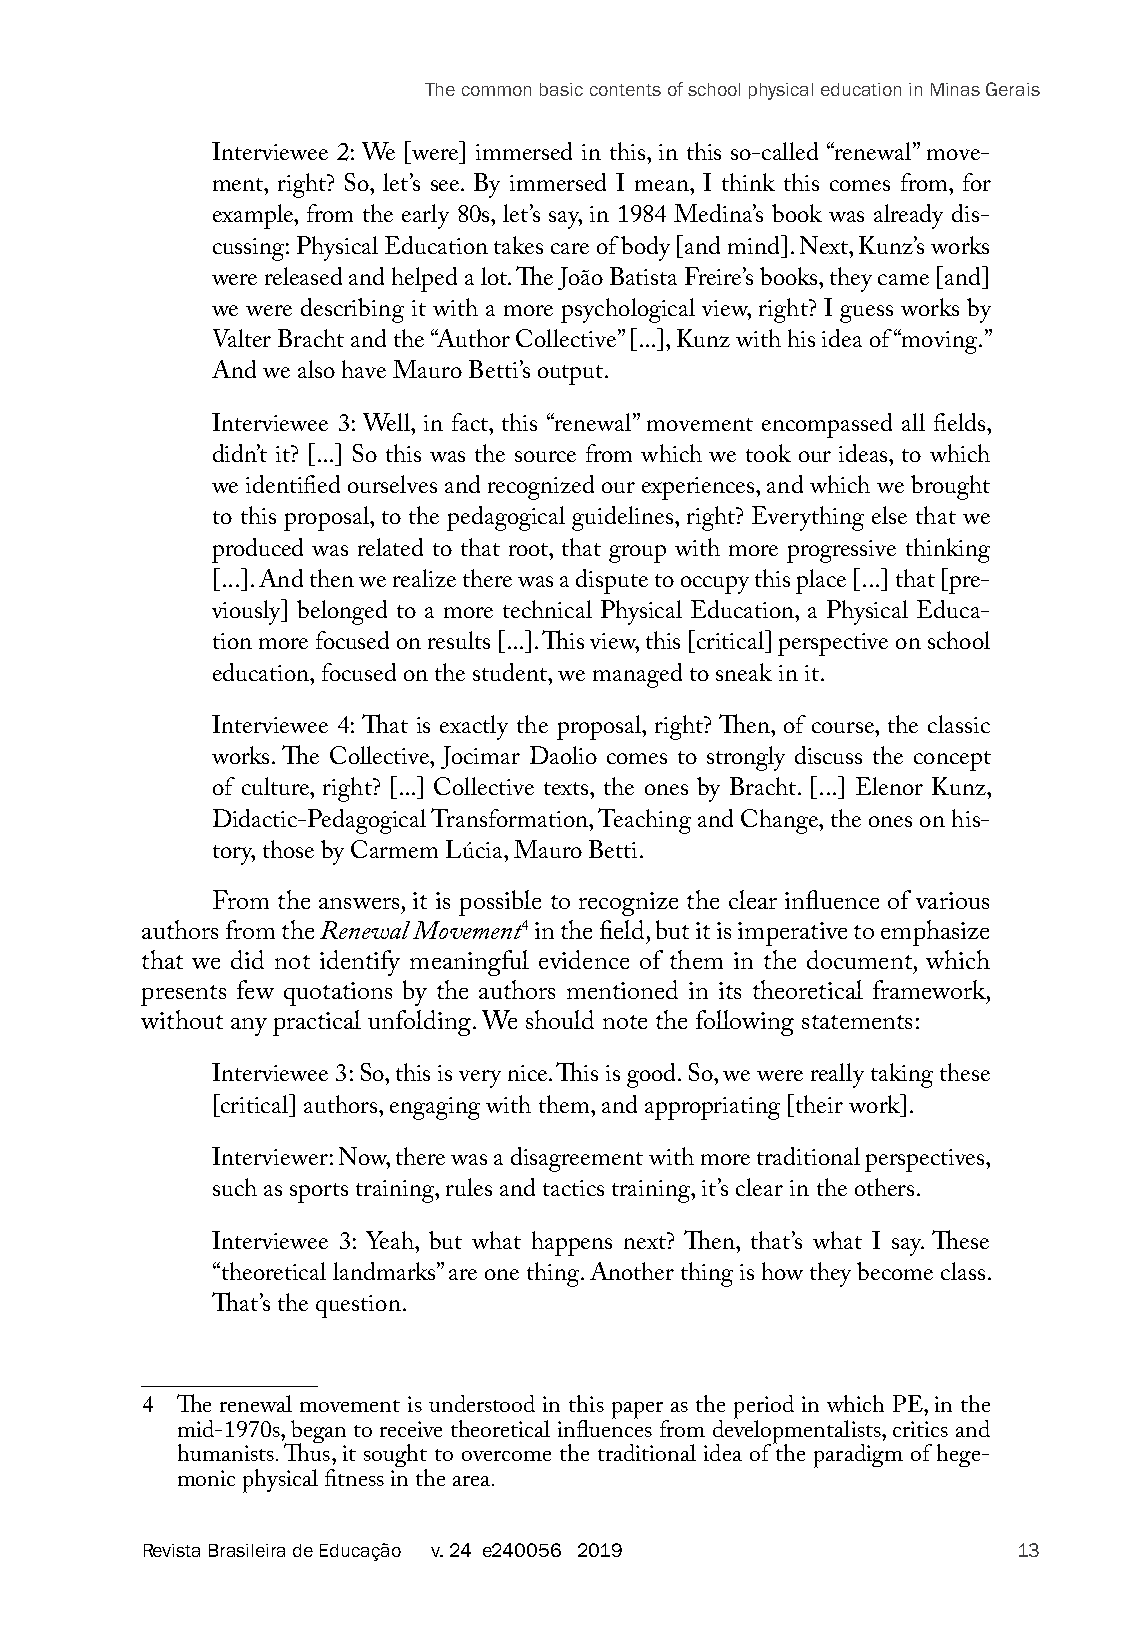 The image size is (1132, 1628). Describe the element at coordinates (625, 1022) in the page. I see `note` at that location.
